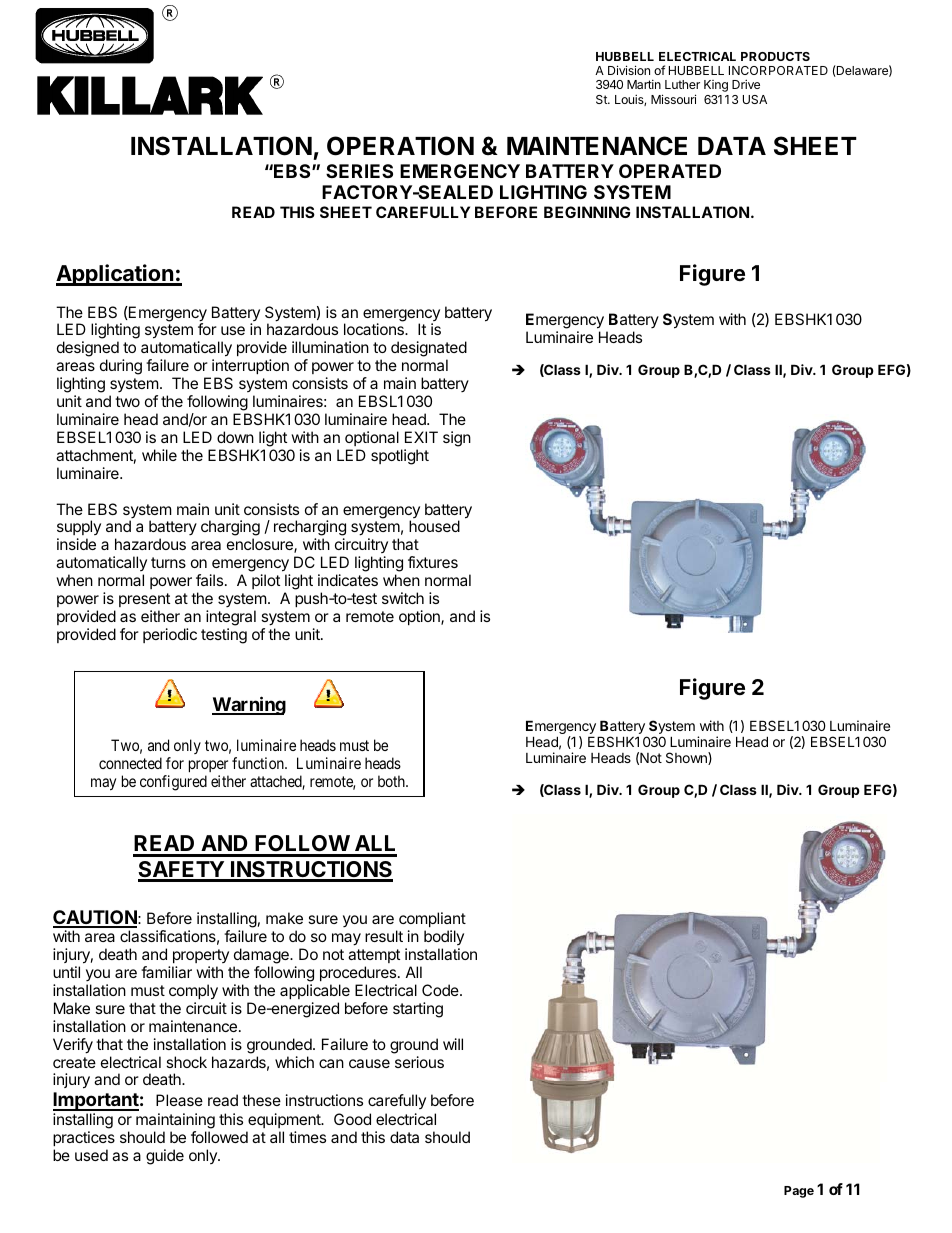  I want to click on Luther, so click(682, 84).
